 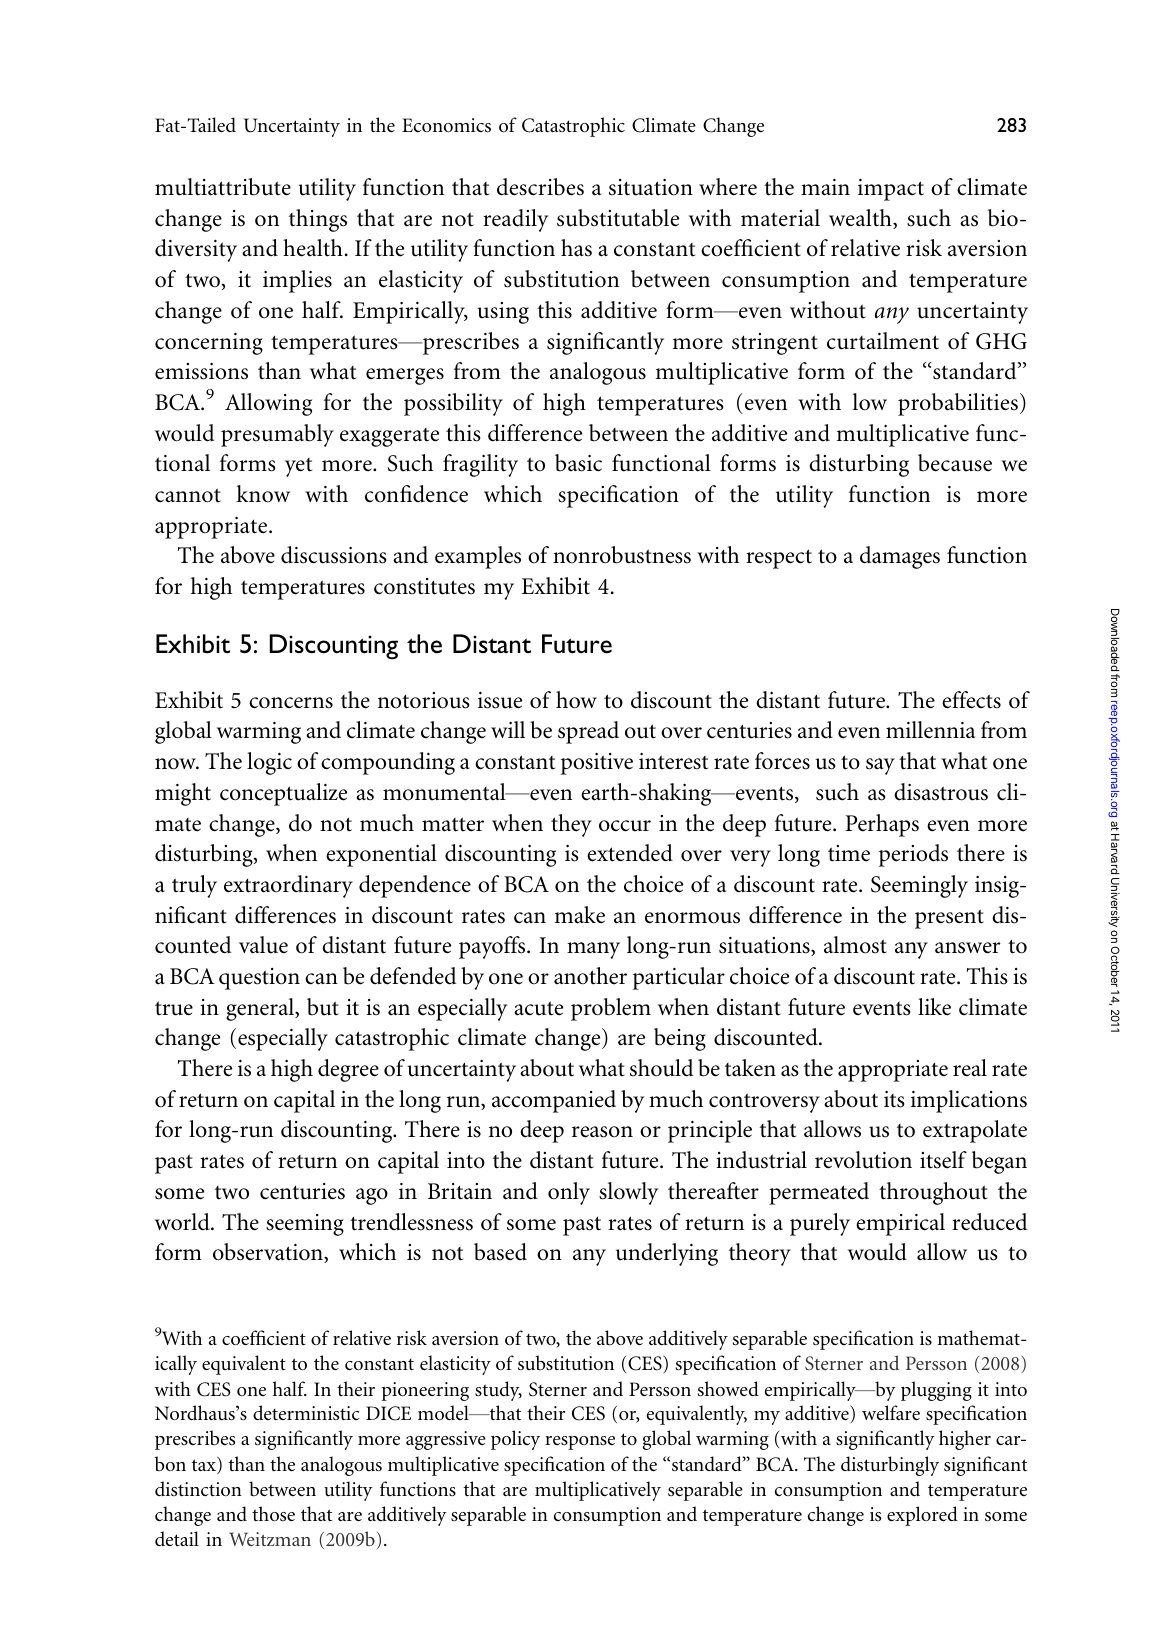 I want to click on response, so click(x=580, y=1443).
